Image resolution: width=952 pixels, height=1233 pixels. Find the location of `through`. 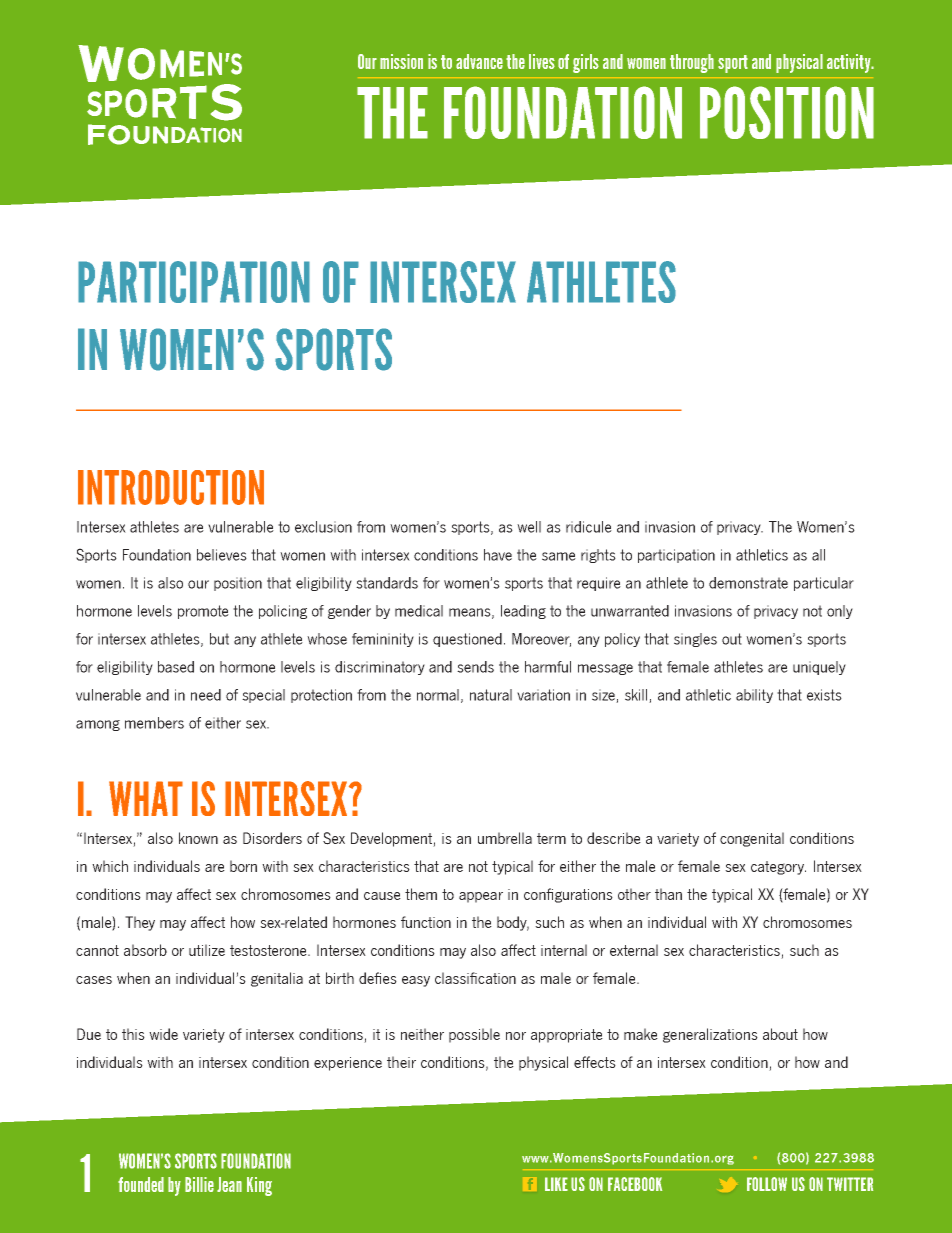

through is located at coordinates (692, 63).
